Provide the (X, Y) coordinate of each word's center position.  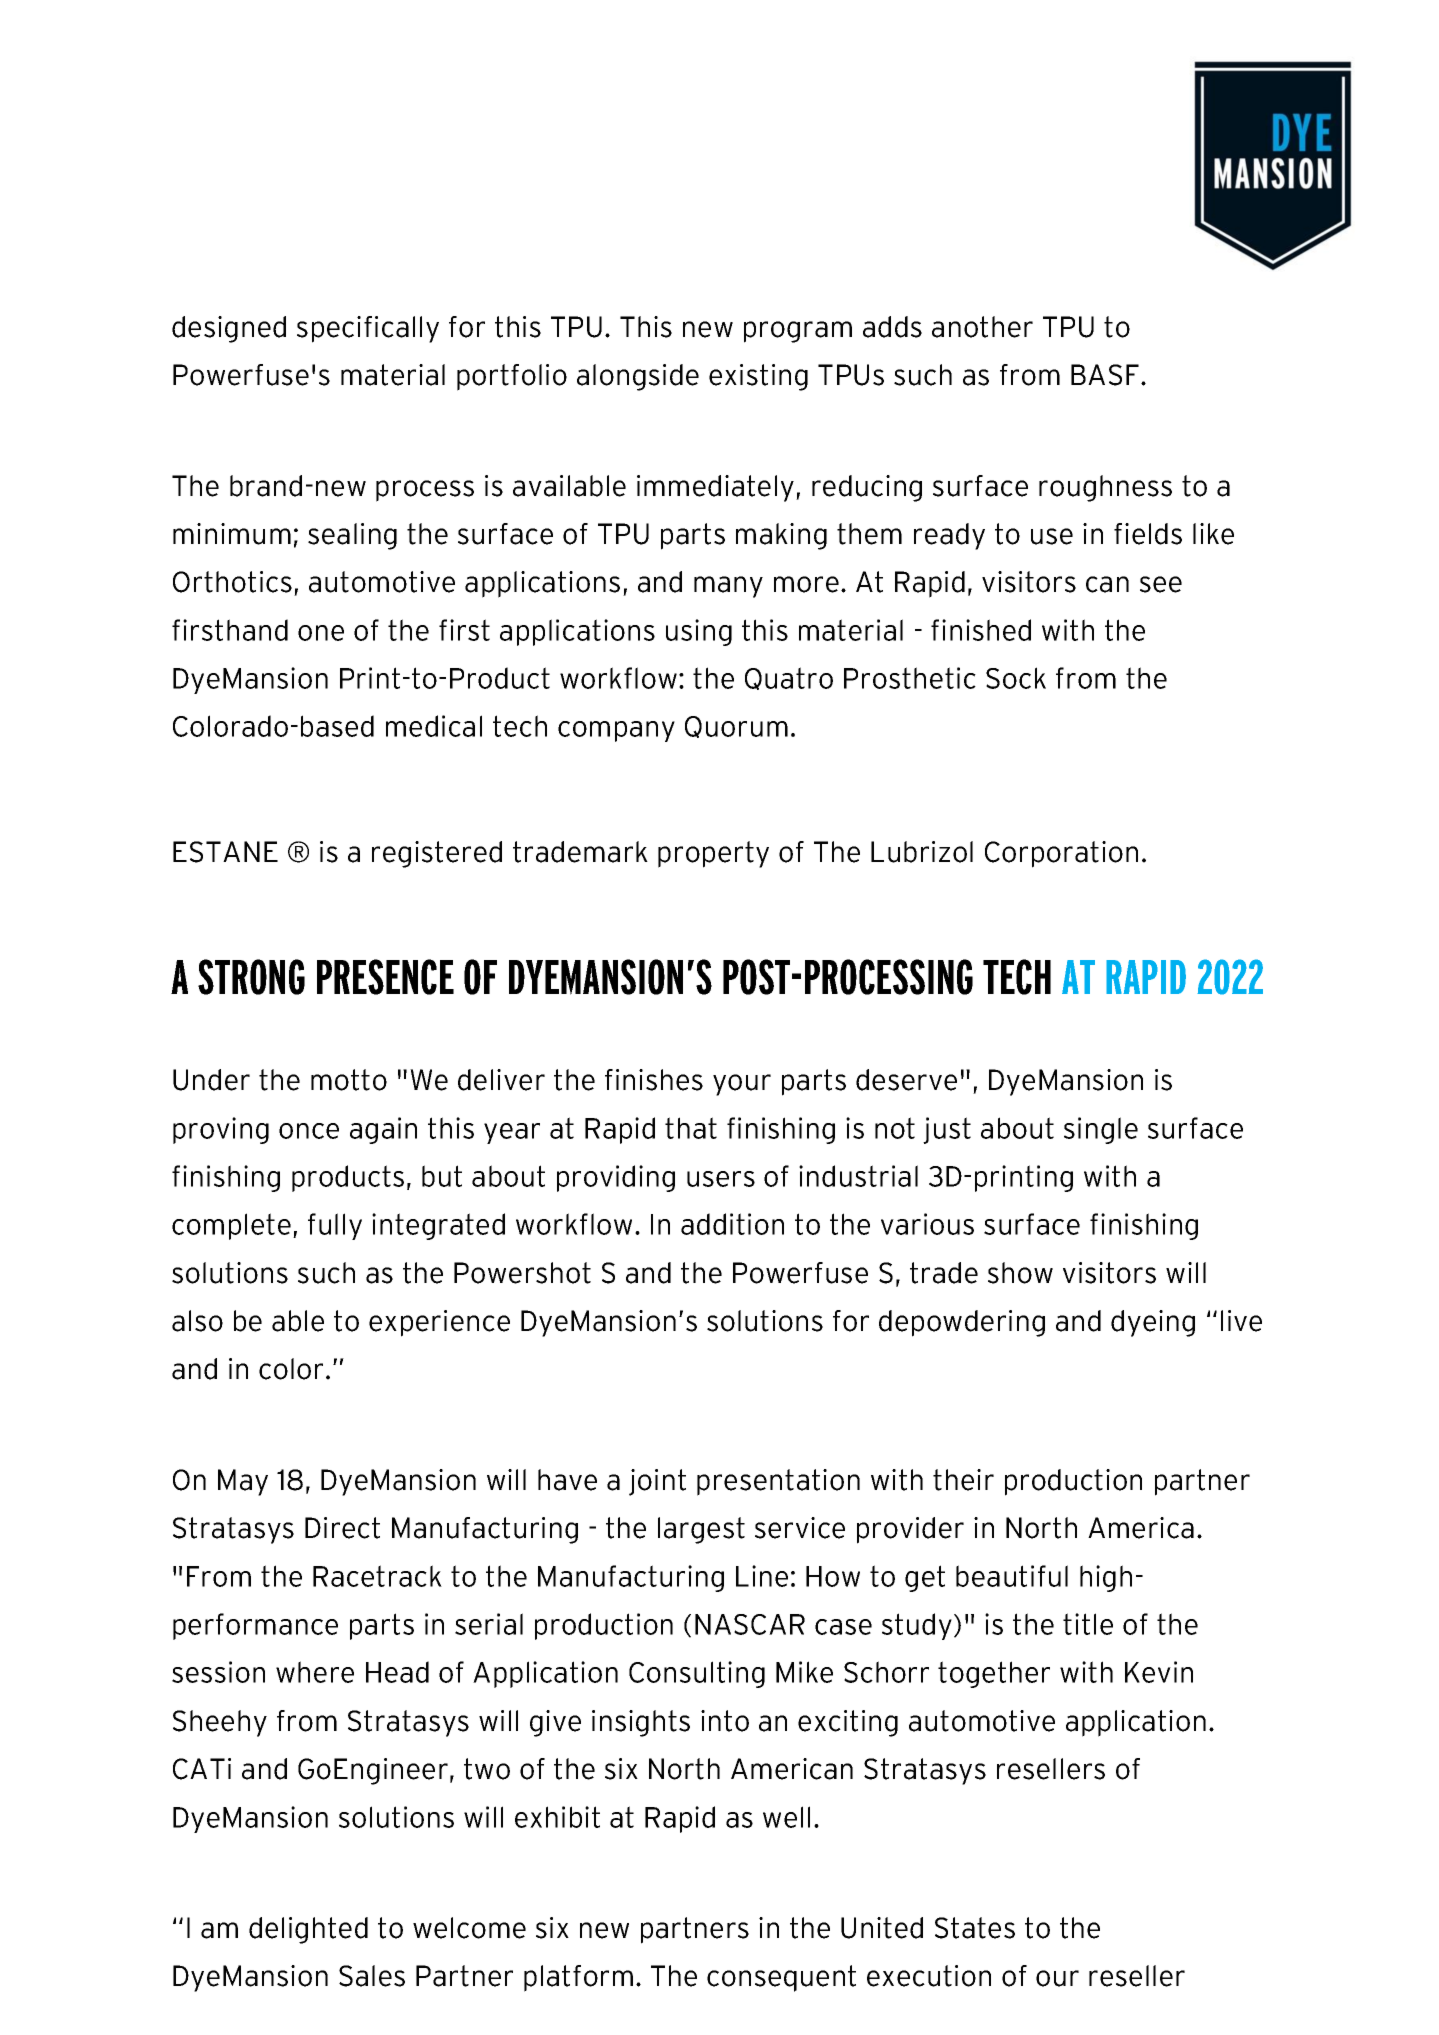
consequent (781, 1978)
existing (758, 377)
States (975, 1928)
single (1101, 1130)
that (691, 1128)
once (309, 1131)
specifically (368, 329)
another (982, 327)
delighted (308, 1930)
